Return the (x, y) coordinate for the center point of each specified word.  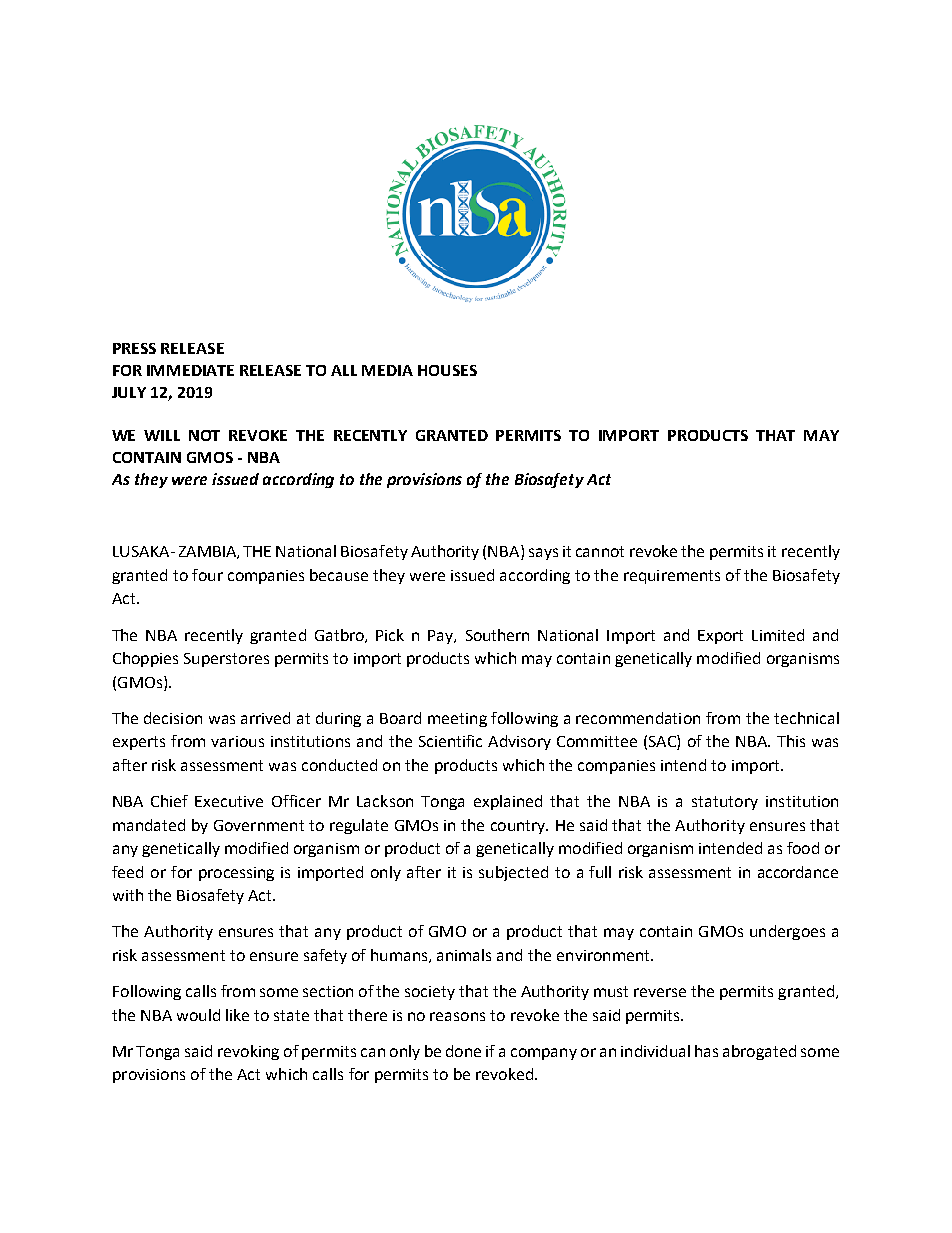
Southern (497, 635)
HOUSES (447, 370)
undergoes (787, 932)
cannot (600, 551)
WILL (162, 435)
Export (720, 637)
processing (236, 874)
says (543, 554)
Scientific (450, 741)
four (207, 575)
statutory (725, 803)
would (198, 1015)
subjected (513, 873)
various (237, 741)
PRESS (134, 348)
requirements (672, 577)
